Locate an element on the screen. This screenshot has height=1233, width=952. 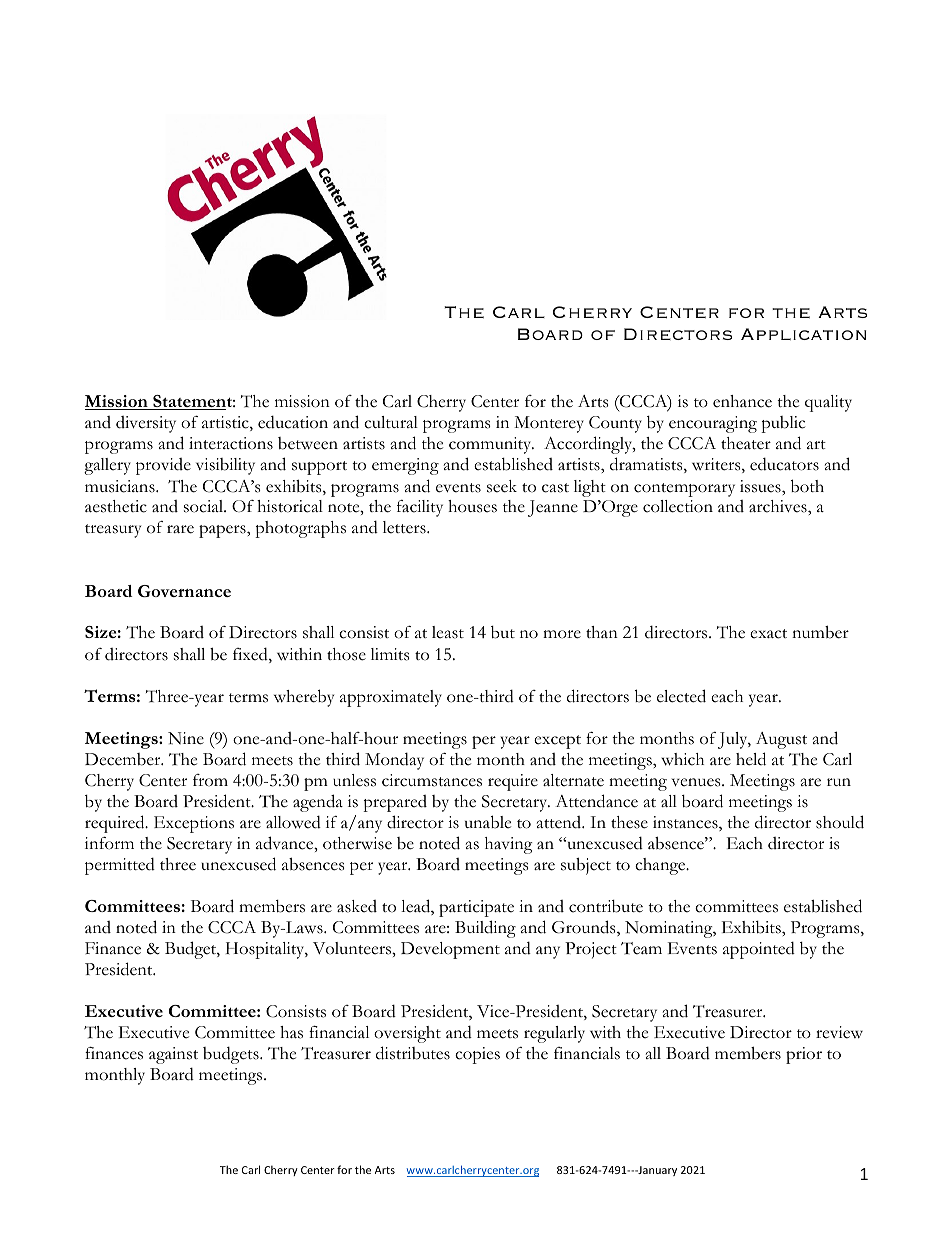
having is located at coordinates (509, 845).
